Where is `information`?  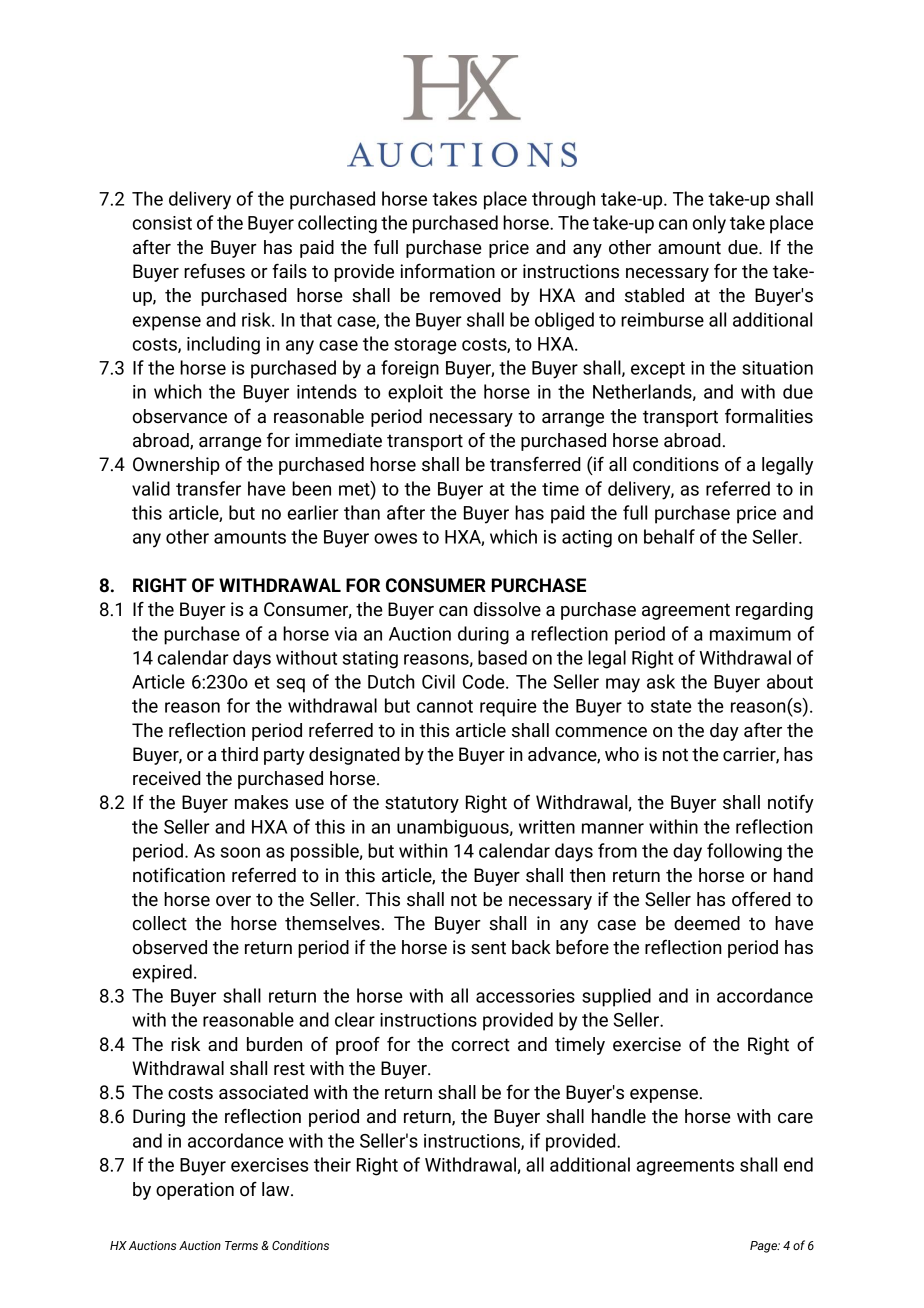
information is located at coordinates (448, 271).
